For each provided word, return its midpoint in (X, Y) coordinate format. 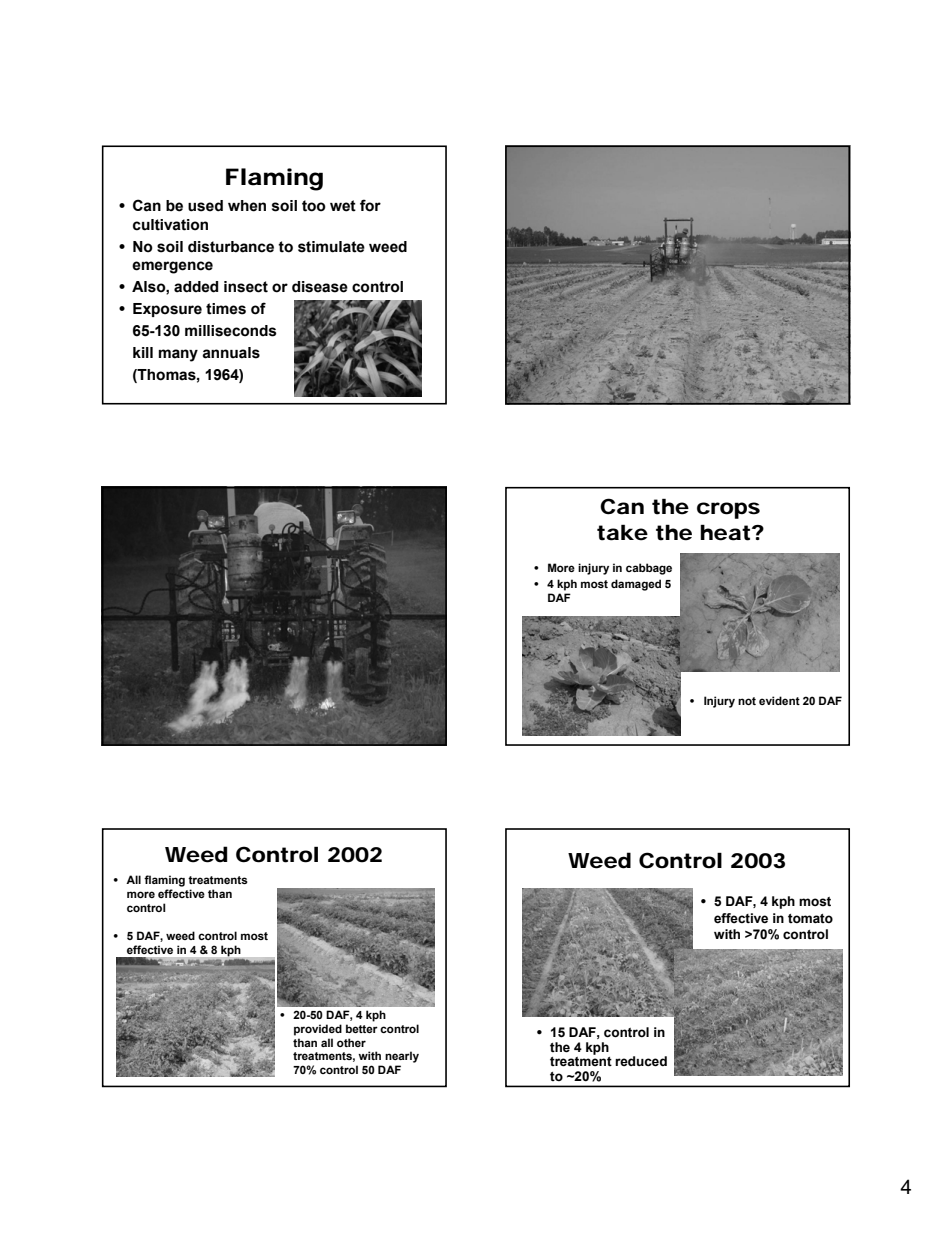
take (622, 532)
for (370, 205)
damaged (636, 585)
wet (343, 206)
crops (728, 510)
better (362, 1028)
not (747, 701)
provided (318, 1030)
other (351, 1042)
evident (779, 700)
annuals (231, 353)
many (178, 355)
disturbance (231, 247)
